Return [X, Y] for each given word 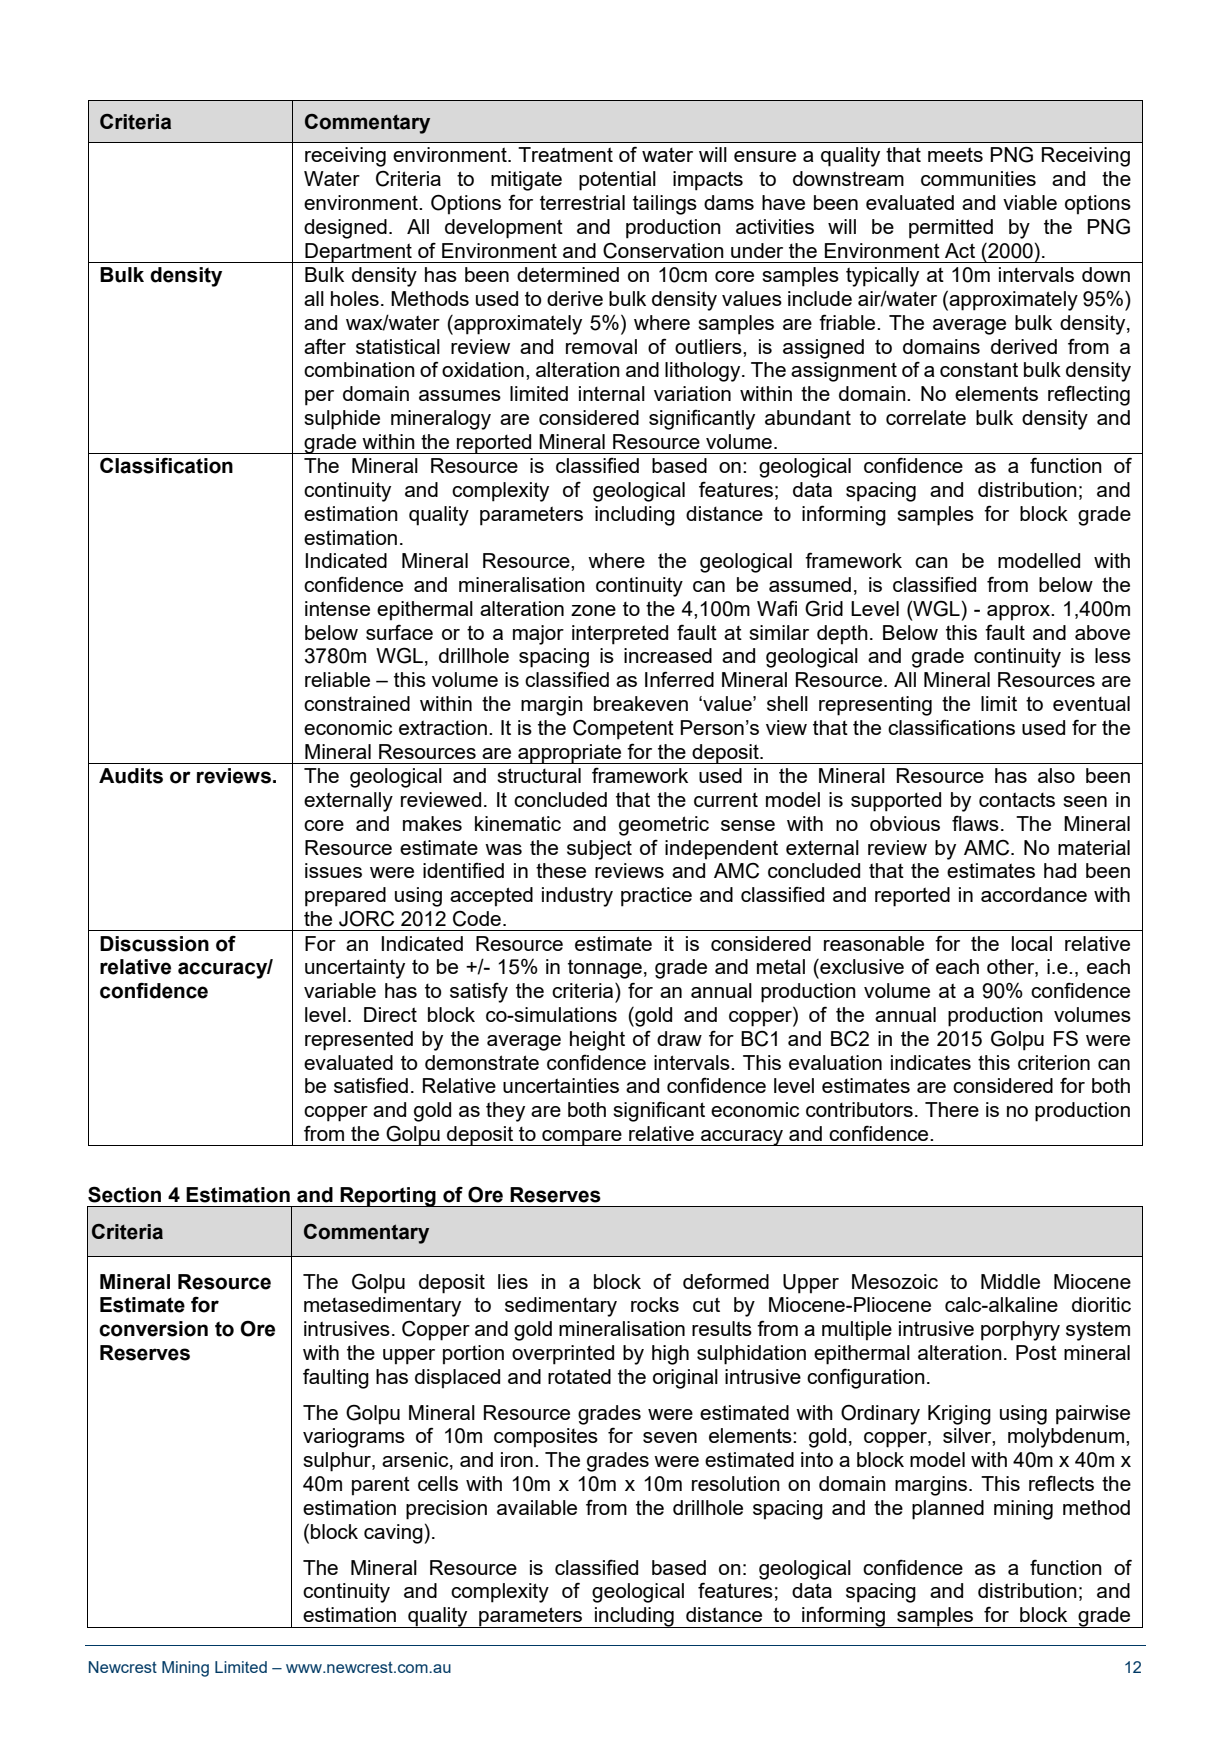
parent [381, 1486]
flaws [975, 823]
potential [617, 181]
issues [333, 870]
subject [599, 850]
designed [345, 229]
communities [978, 178]
